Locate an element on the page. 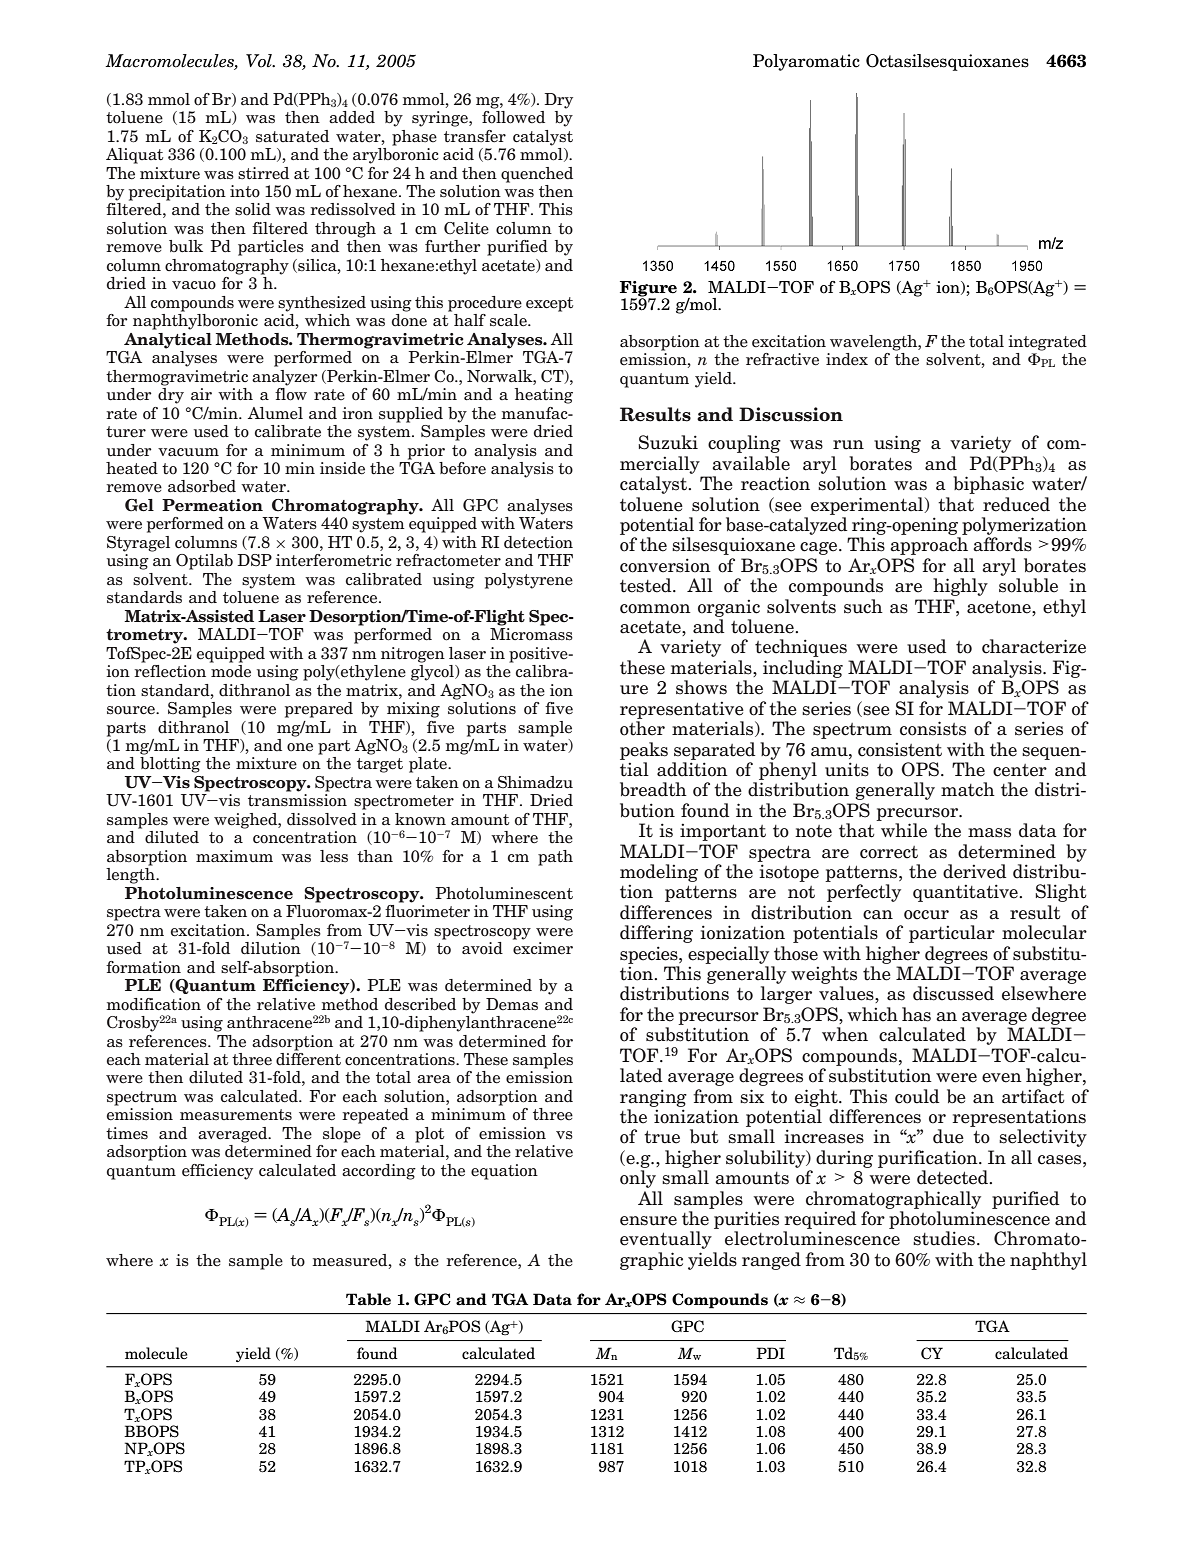 The image size is (1193, 1543). Vol is located at coordinates (260, 61).
